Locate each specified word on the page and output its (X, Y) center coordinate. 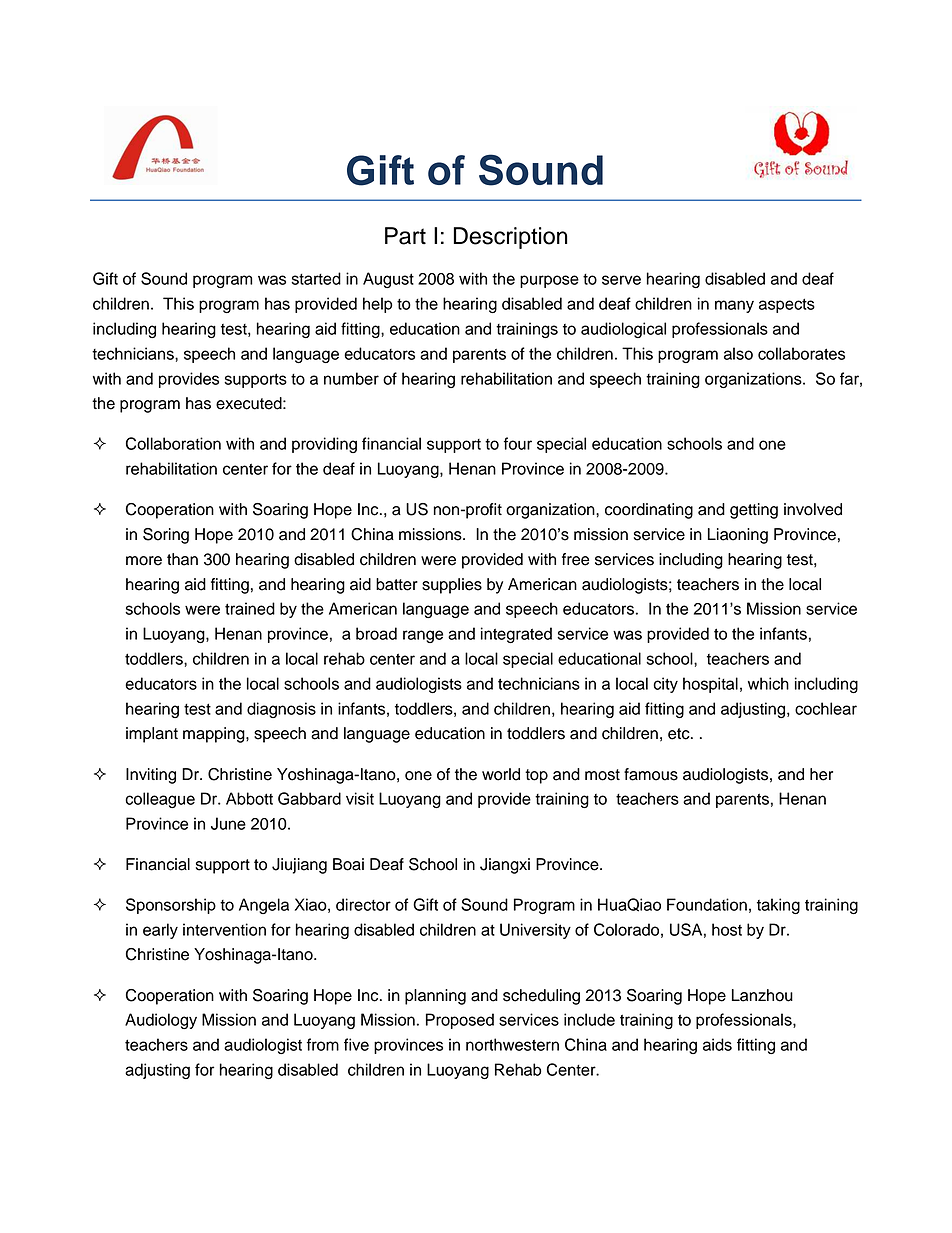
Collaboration (173, 443)
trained (250, 608)
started (316, 278)
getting (754, 511)
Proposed (460, 1021)
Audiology (161, 1021)
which (768, 683)
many (734, 306)
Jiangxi (505, 866)
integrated (516, 635)
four (518, 443)
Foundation (707, 904)
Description (510, 238)
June (228, 823)
